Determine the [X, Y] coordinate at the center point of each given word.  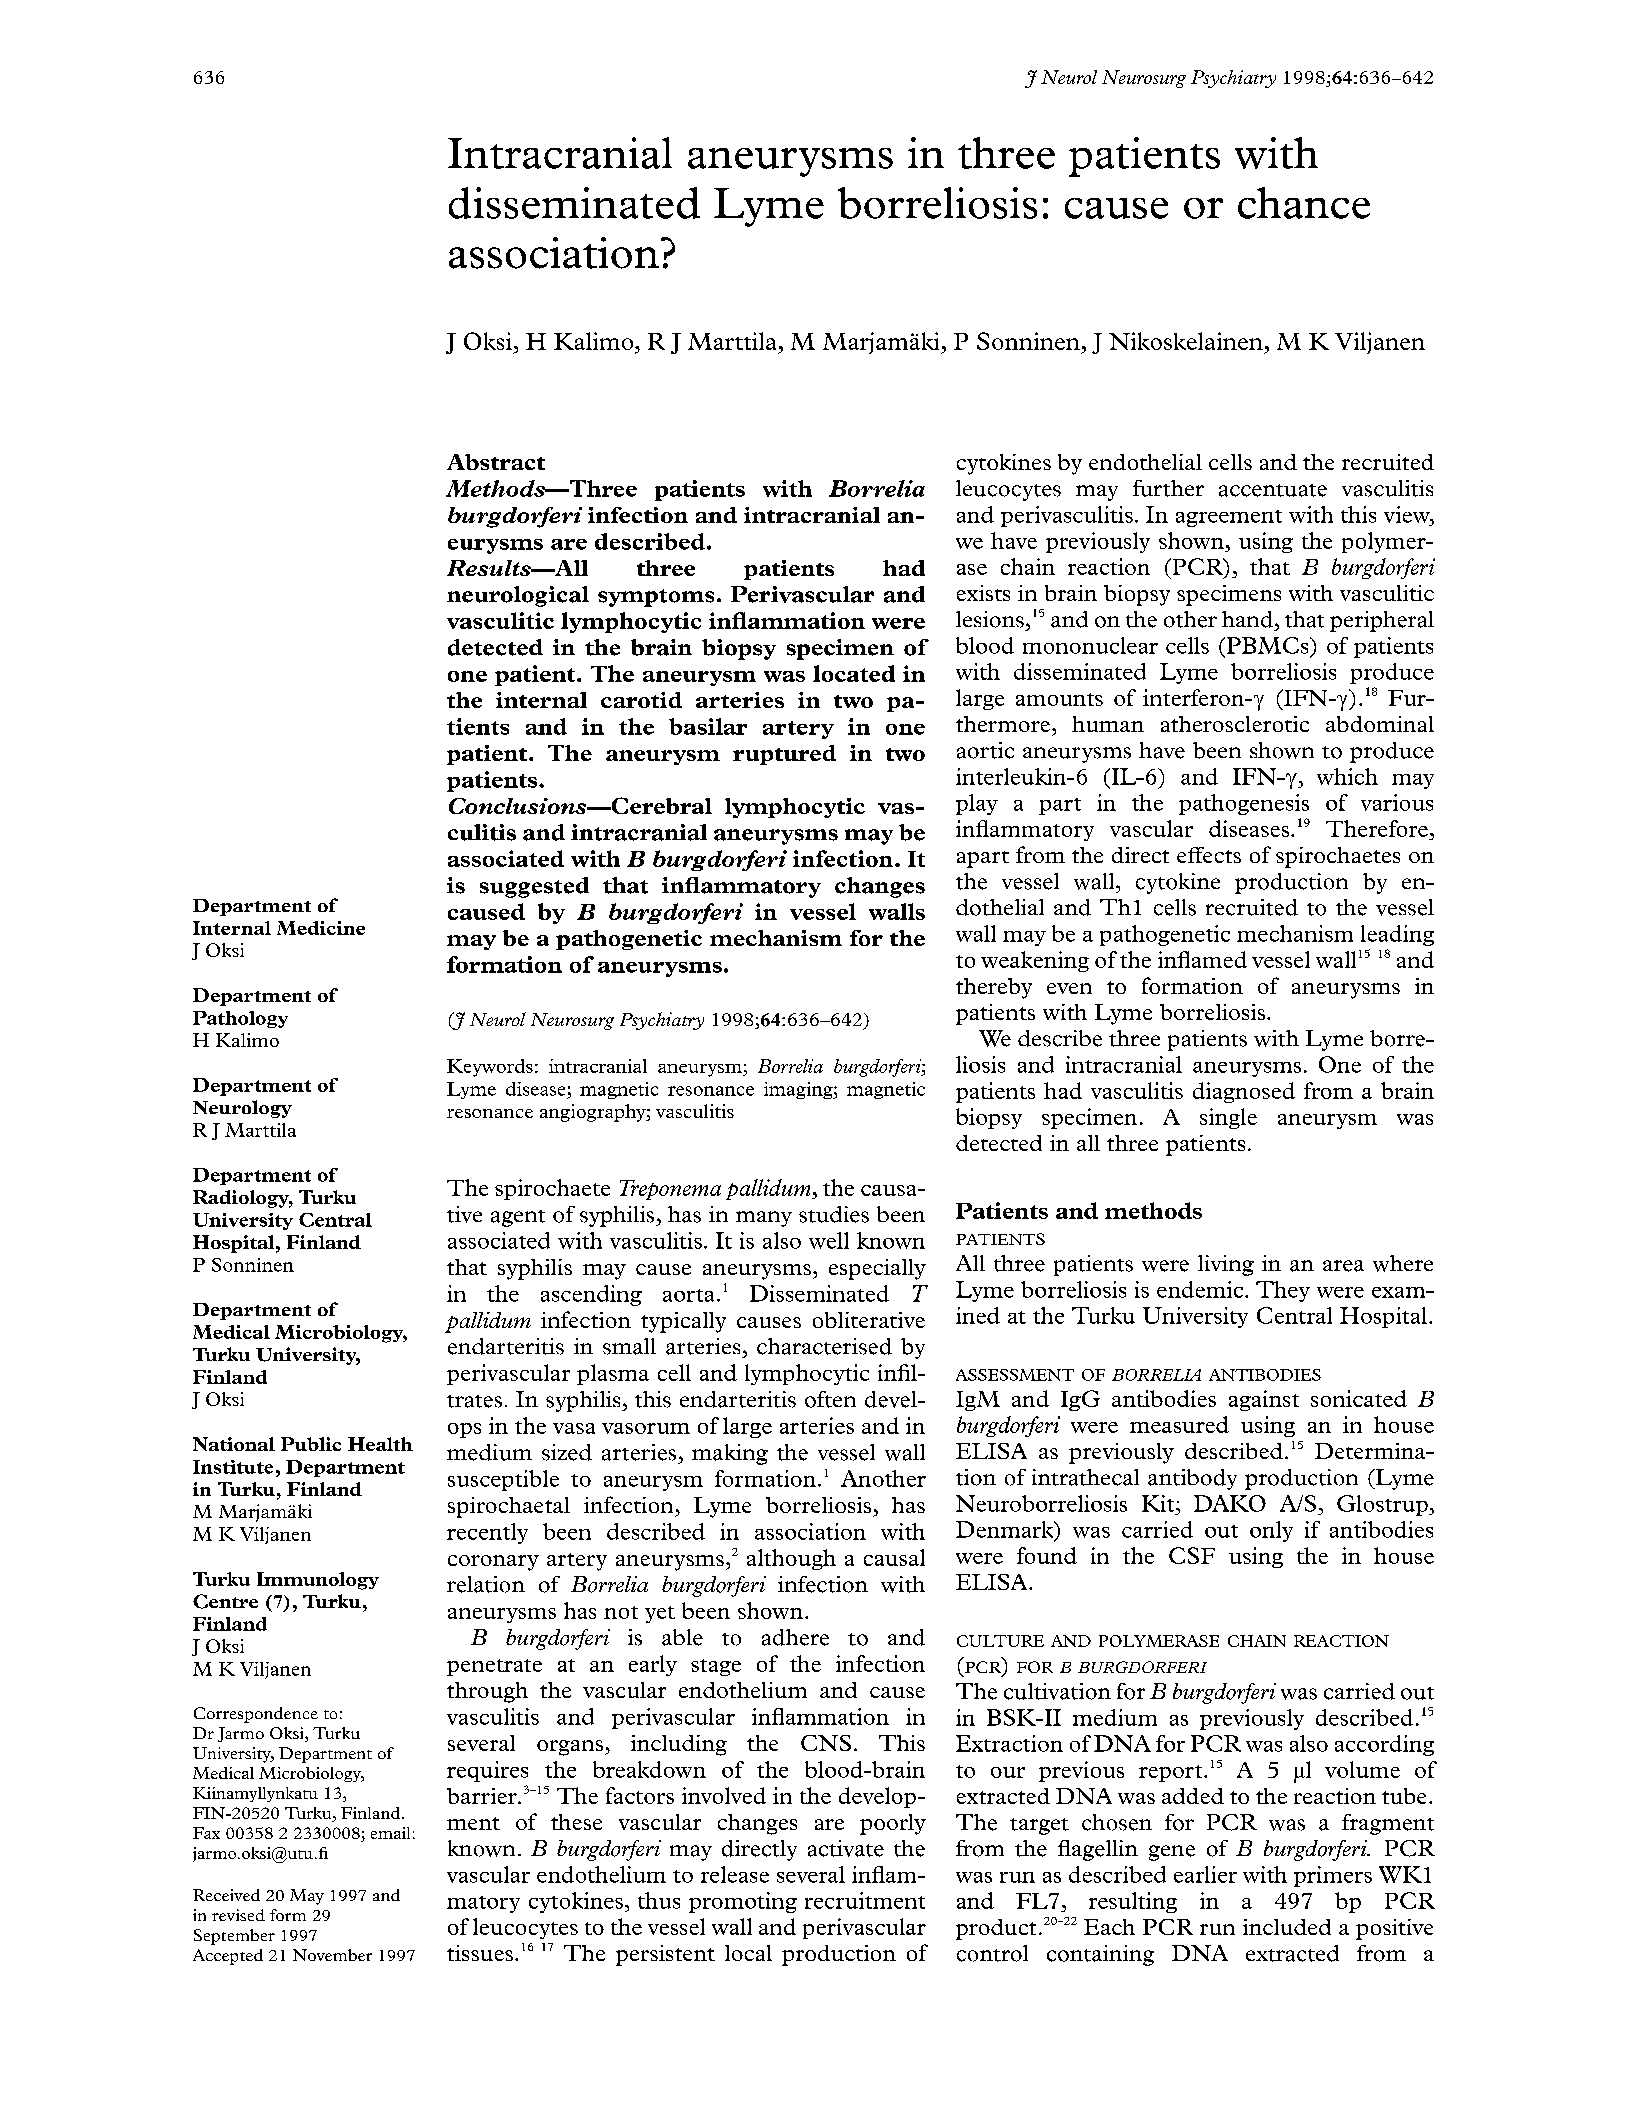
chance [1304, 203]
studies [834, 1214]
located [854, 673]
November [332, 1955]
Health [380, 1444]
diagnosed [1244, 1092]
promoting [743, 1902]
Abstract [496, 462]
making [730, 1454]
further [1168, 488]
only [1271, 1531]
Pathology [240, 1019]
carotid [641, 700]
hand [1247, 619]
